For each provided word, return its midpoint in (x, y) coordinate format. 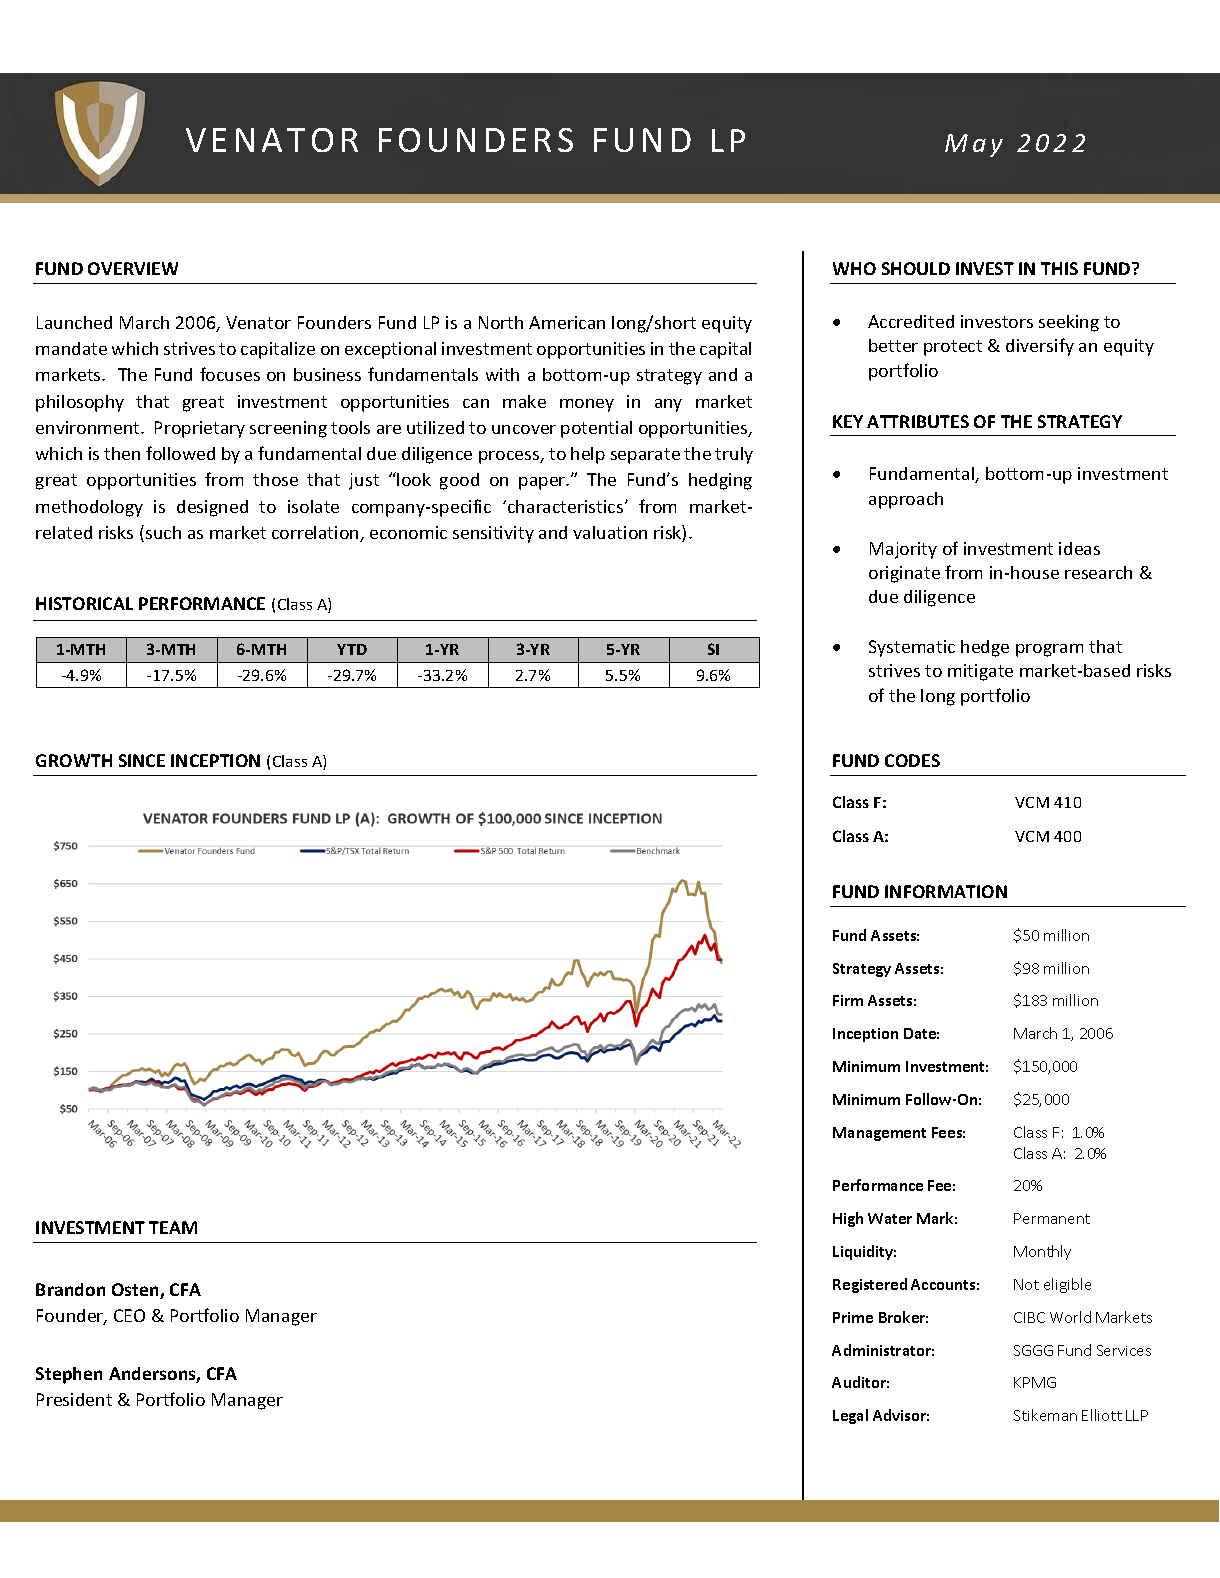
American (567, 322)
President (74, 1399)
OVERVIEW (133, 268)
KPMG (1035, 1382)
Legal (850, 1416)
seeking (1069, 323)
